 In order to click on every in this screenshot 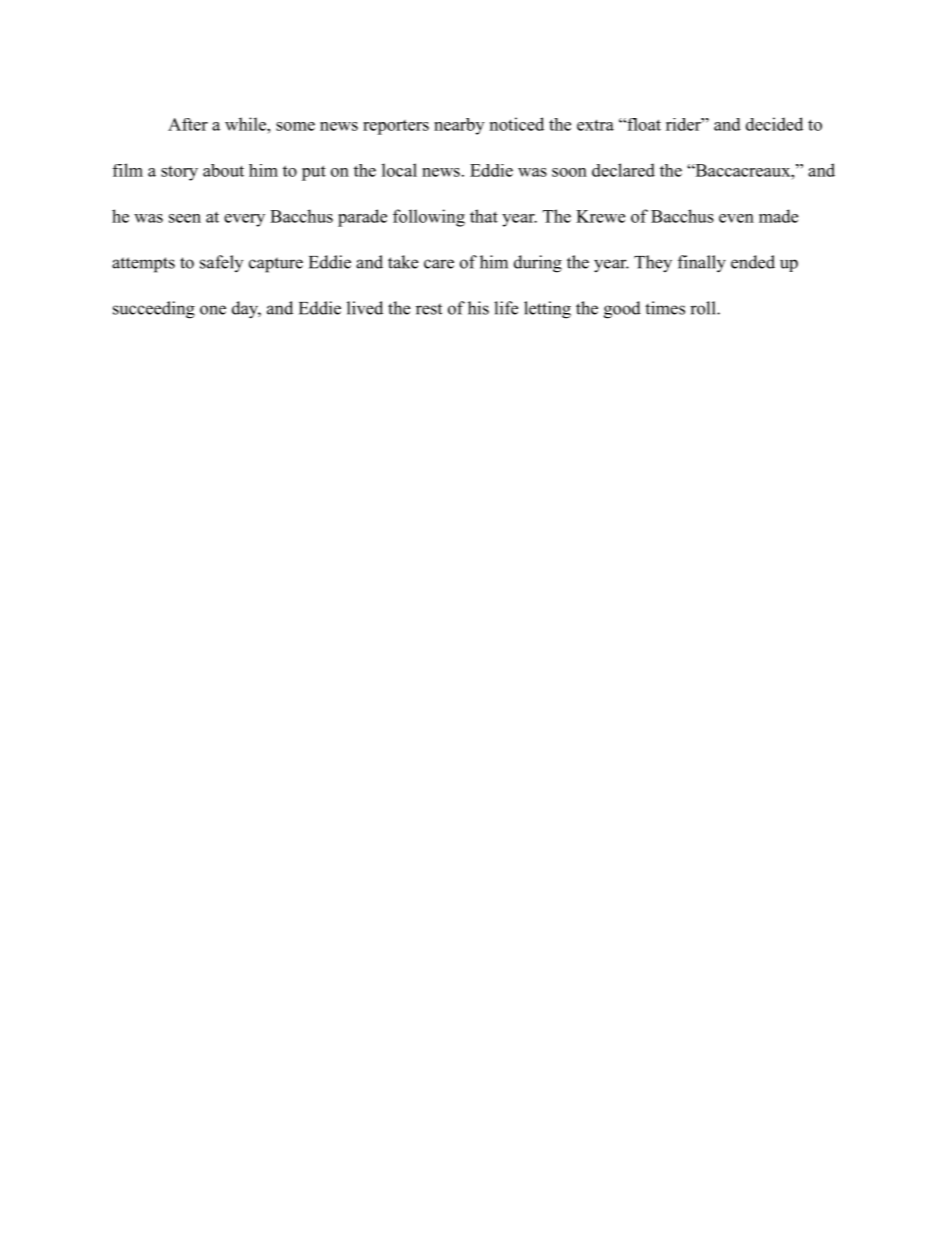, I will do `click(244, 220)`.
